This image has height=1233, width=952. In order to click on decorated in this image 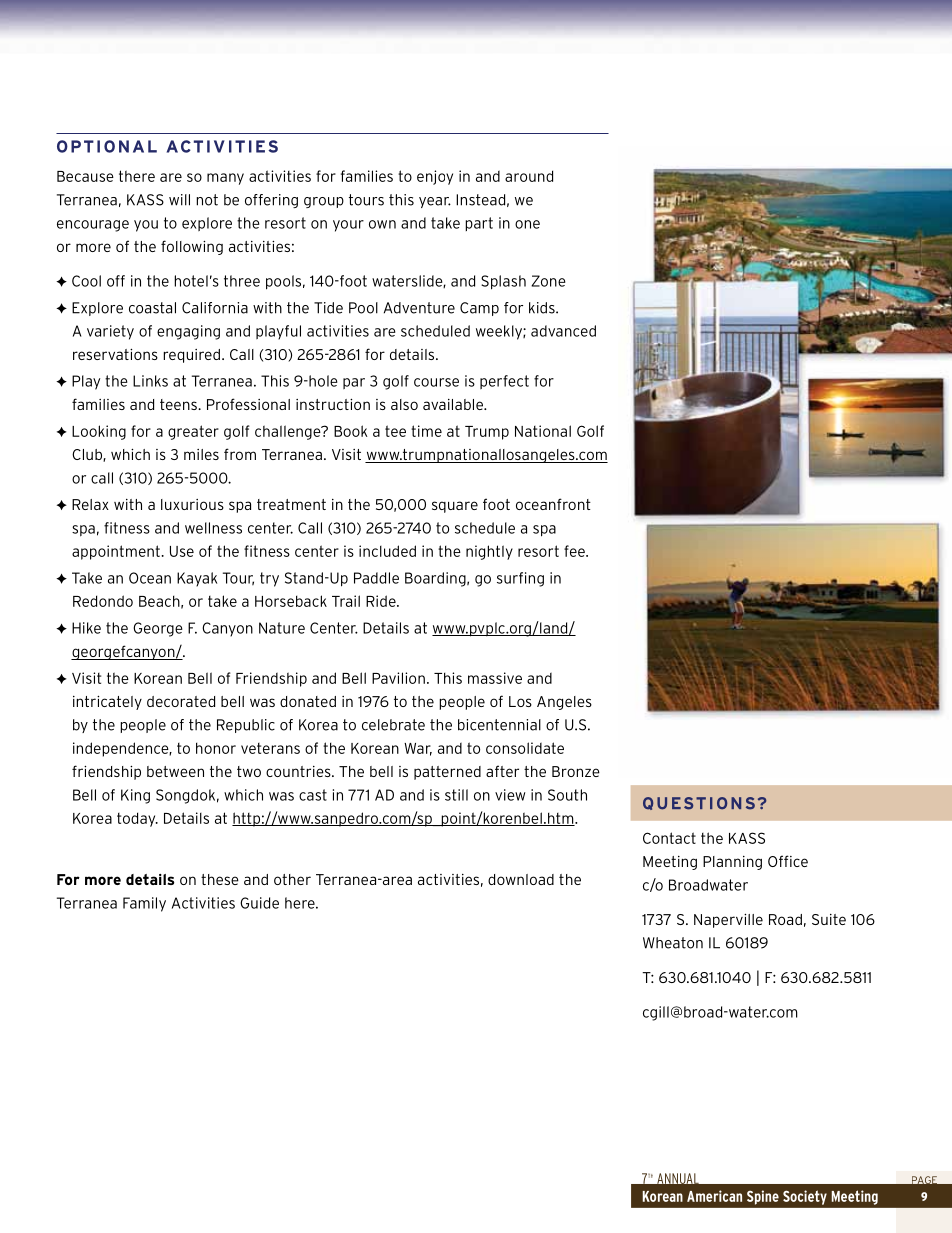, I will do `click(181, 701)`.
